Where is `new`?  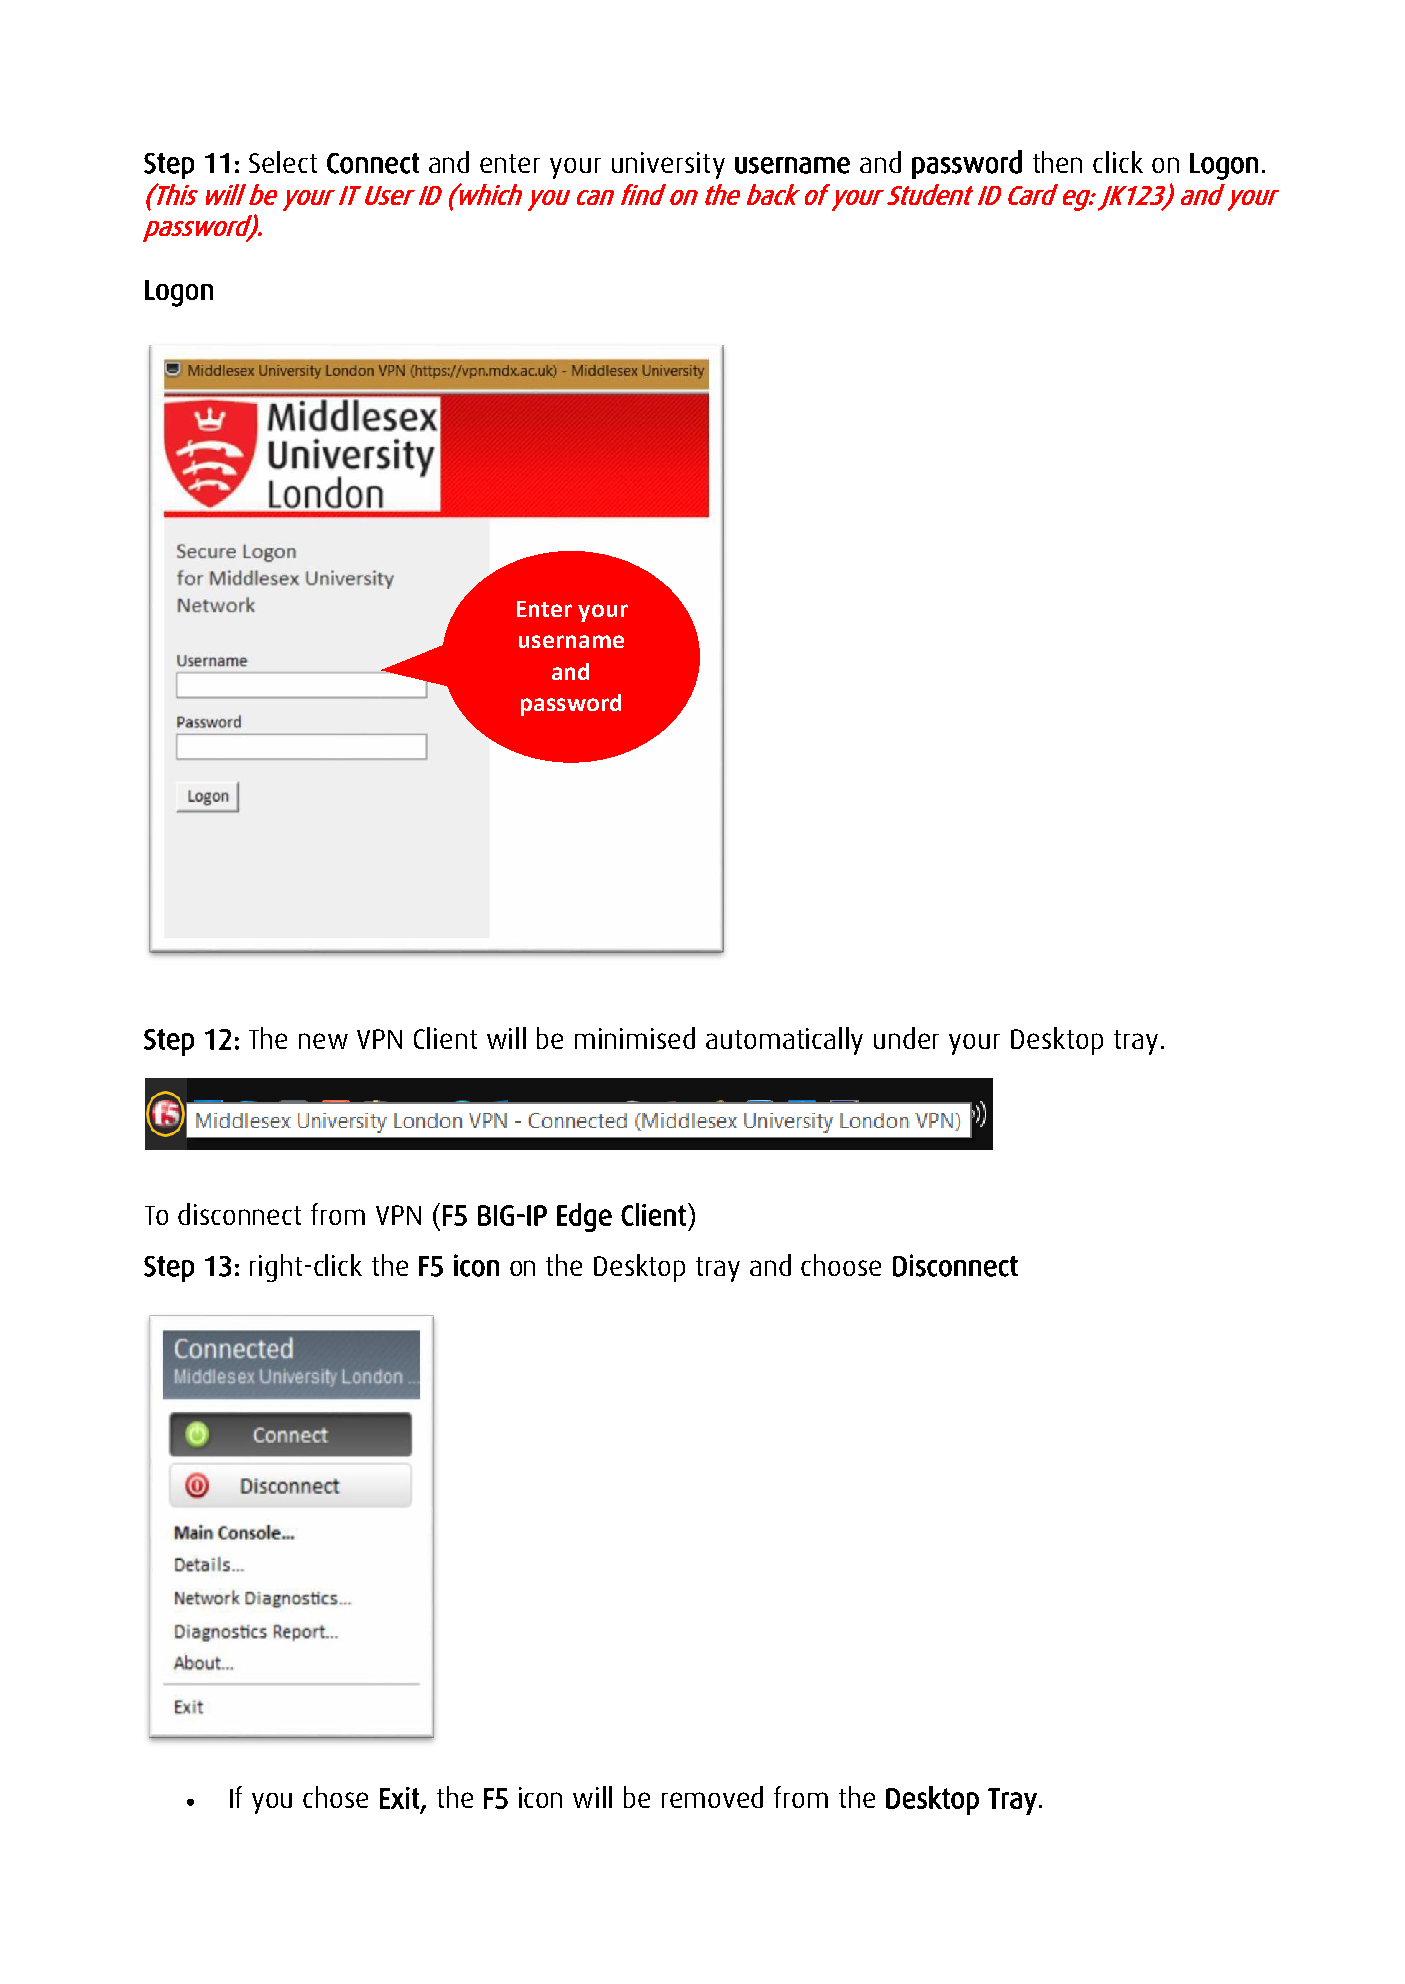 new is located at coordinates (323, 1041).
